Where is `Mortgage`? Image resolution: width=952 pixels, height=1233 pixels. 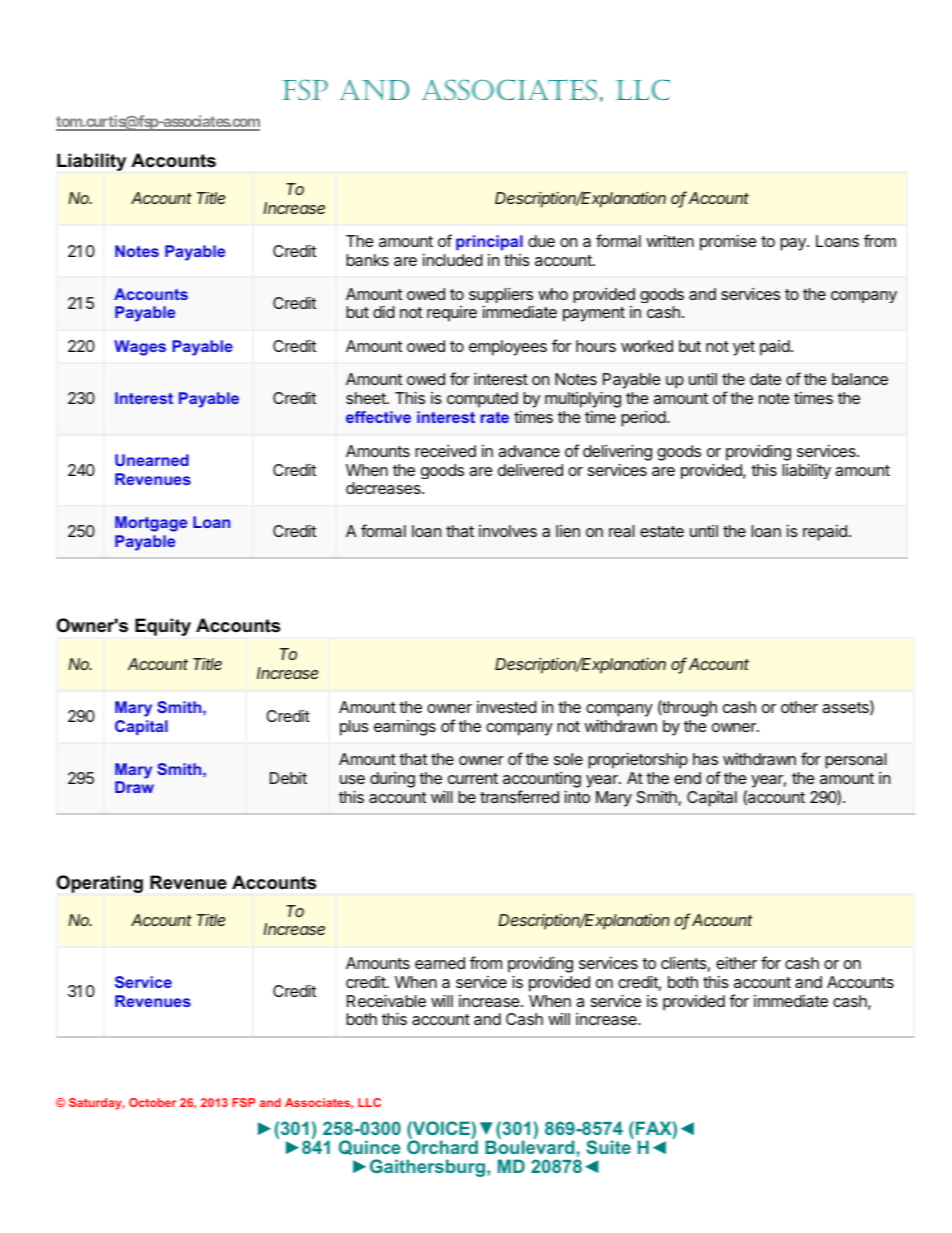
Mortgage is located at coordinates (151, 524).
